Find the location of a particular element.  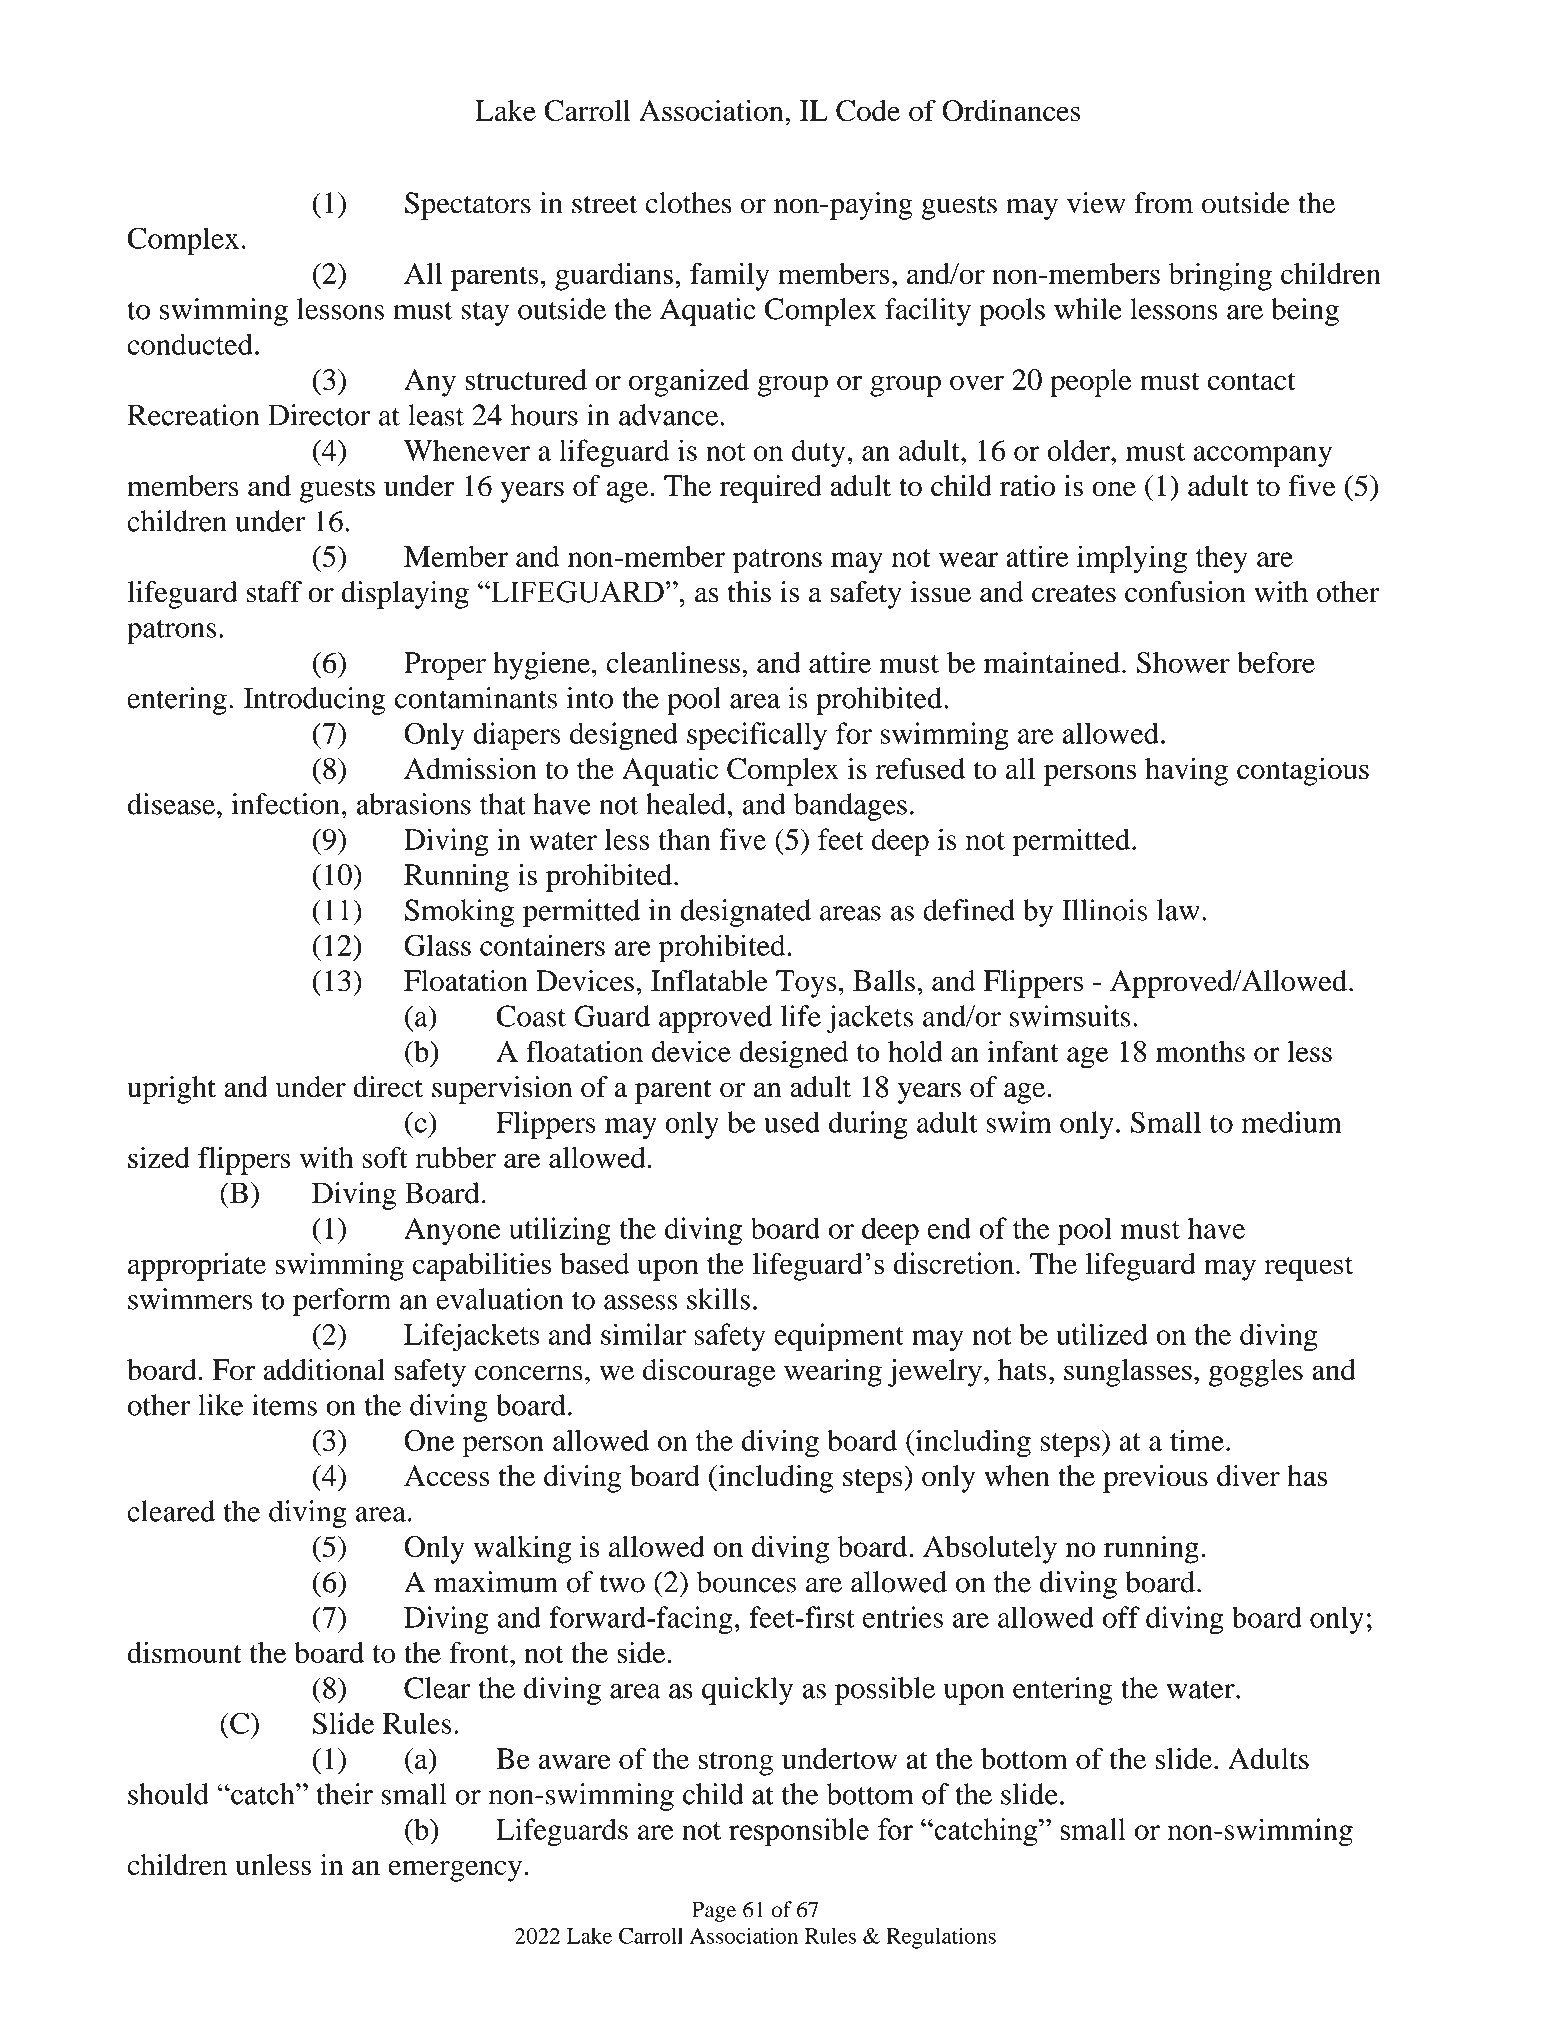

Inflatable is located at coordinates (709, 981).
